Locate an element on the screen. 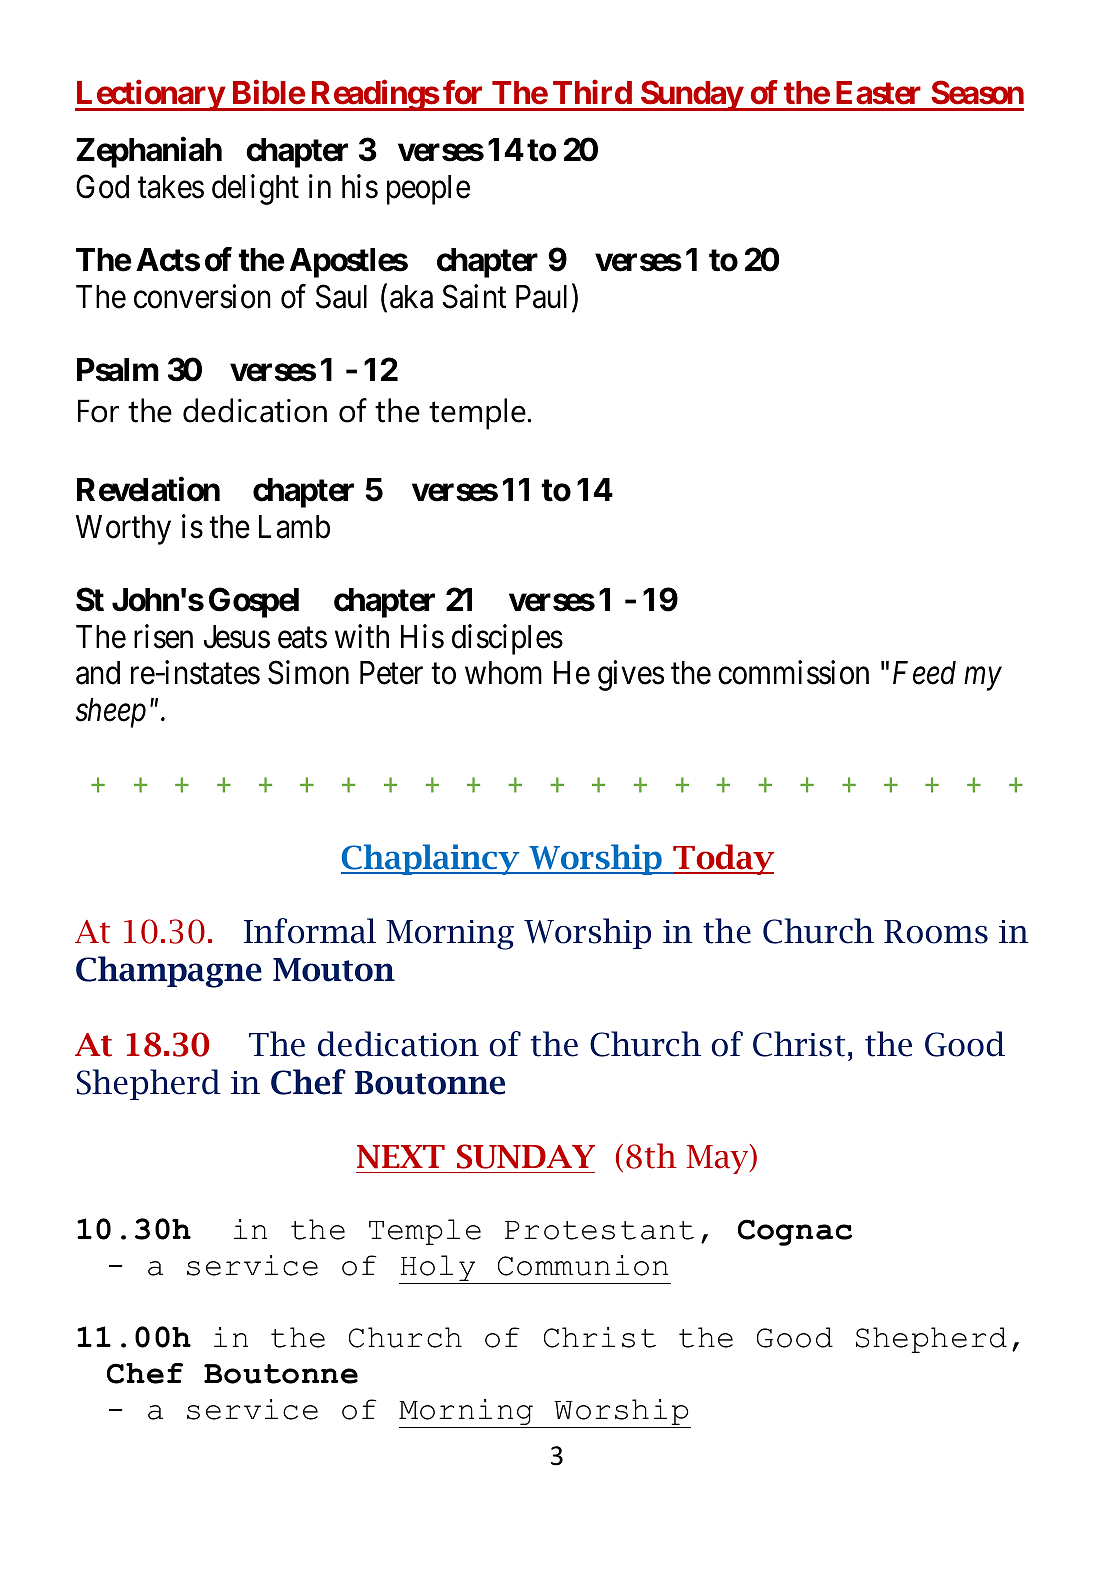  NEXT is located at coordinates (401, 1157).
